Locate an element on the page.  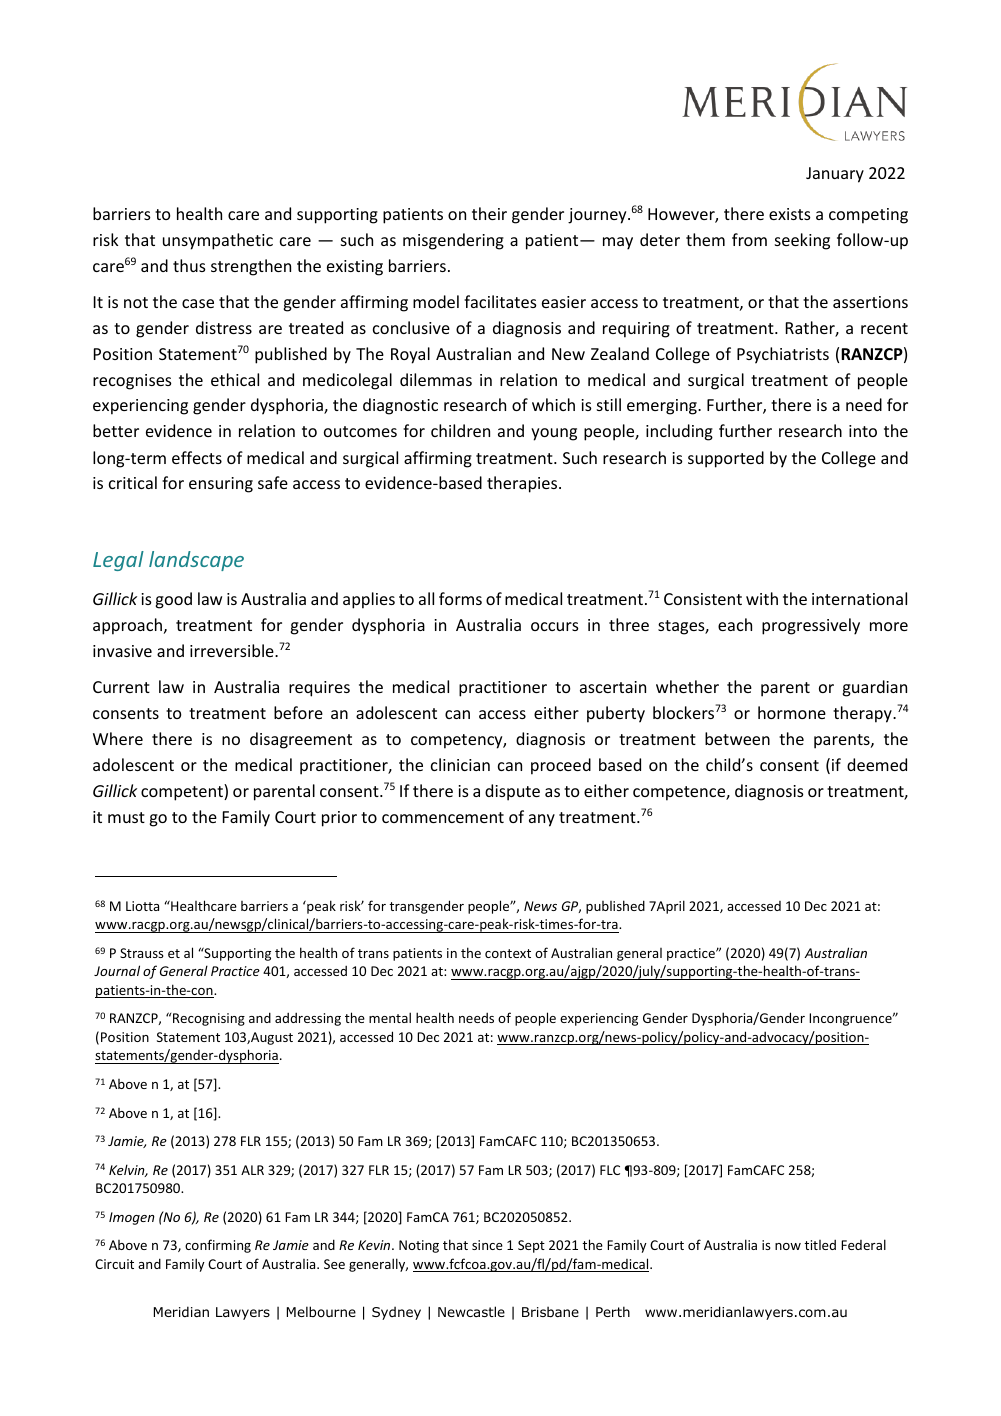
any is located at coordinates (542, 820).
